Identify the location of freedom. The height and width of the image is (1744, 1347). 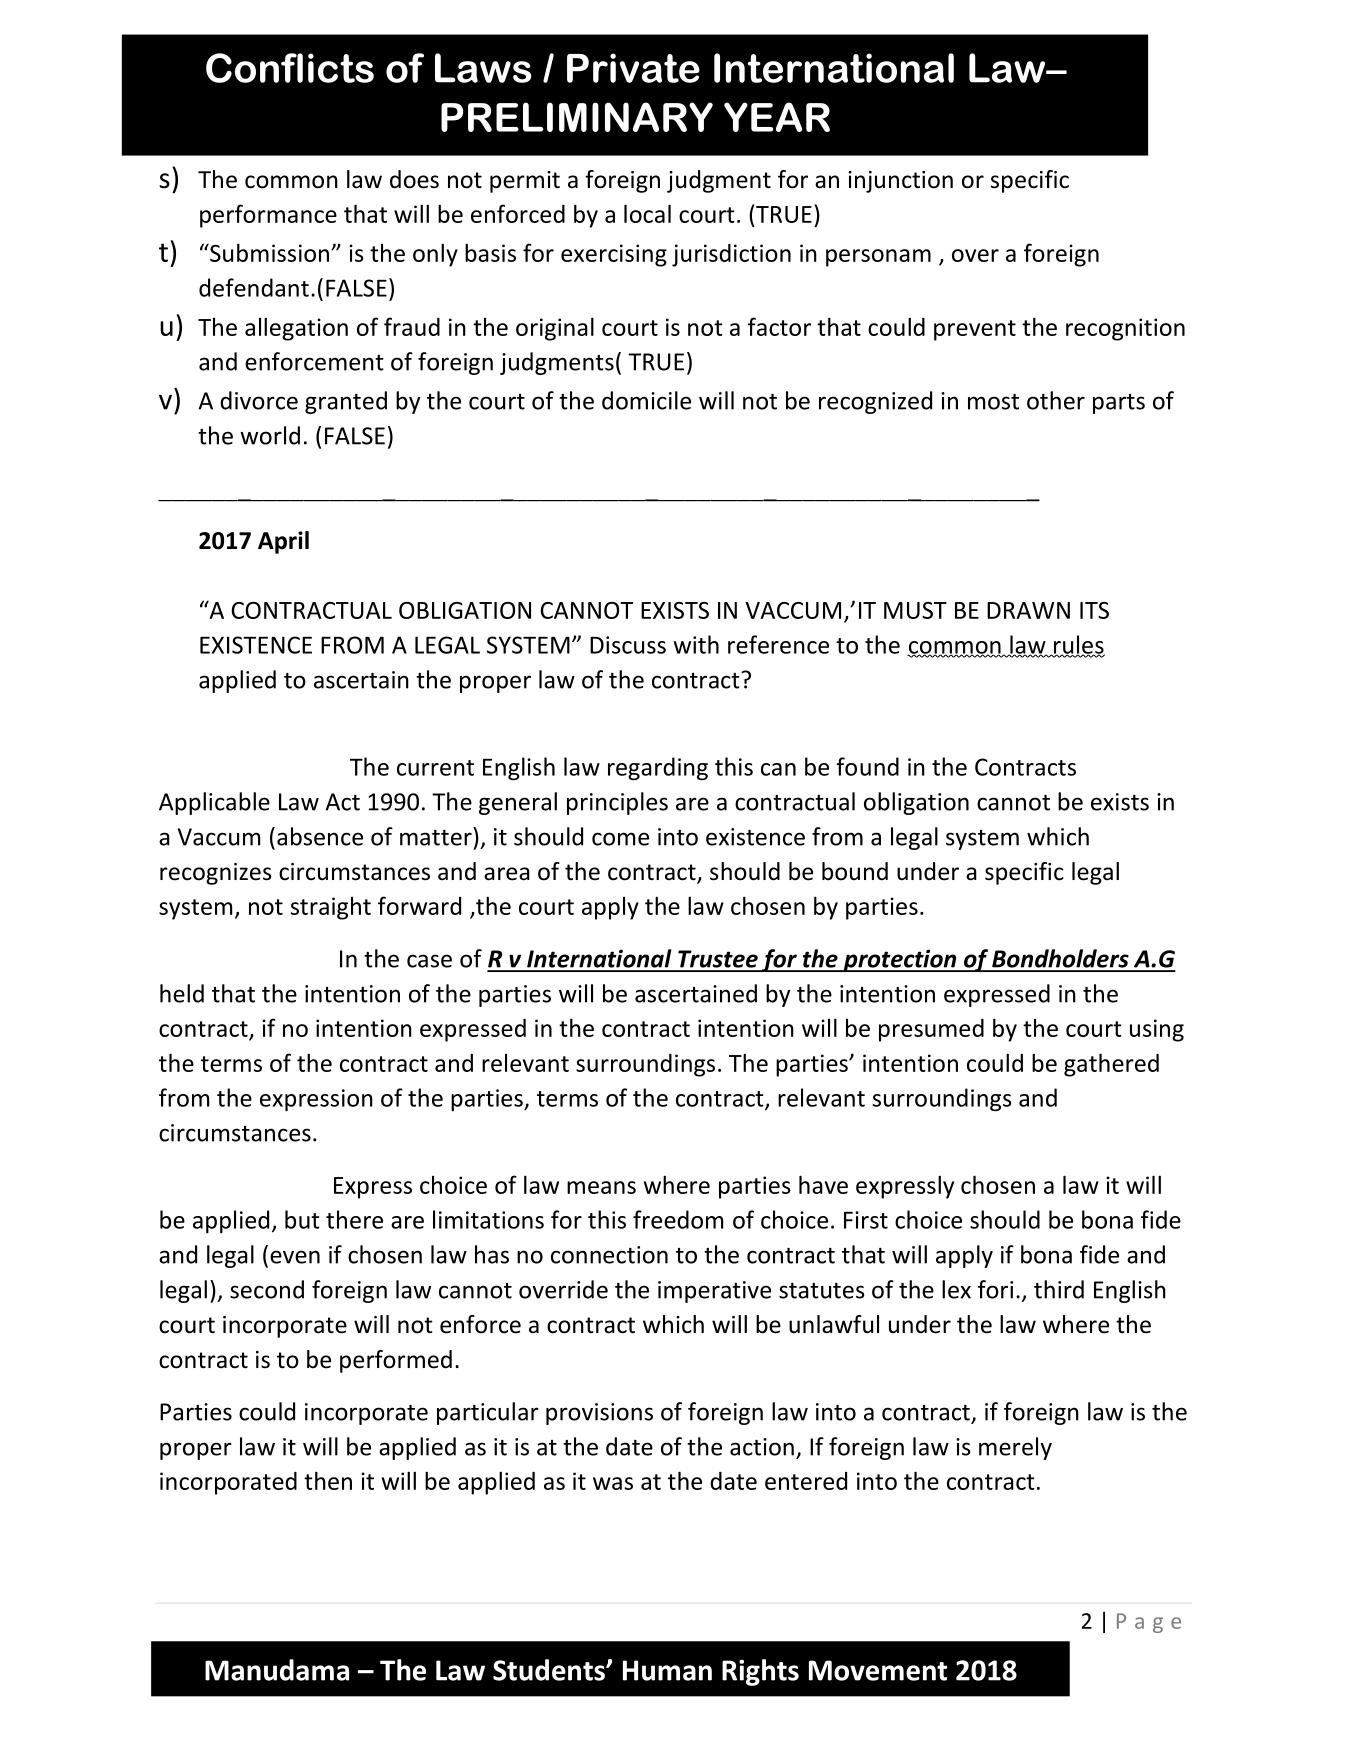
(678, 1219).
